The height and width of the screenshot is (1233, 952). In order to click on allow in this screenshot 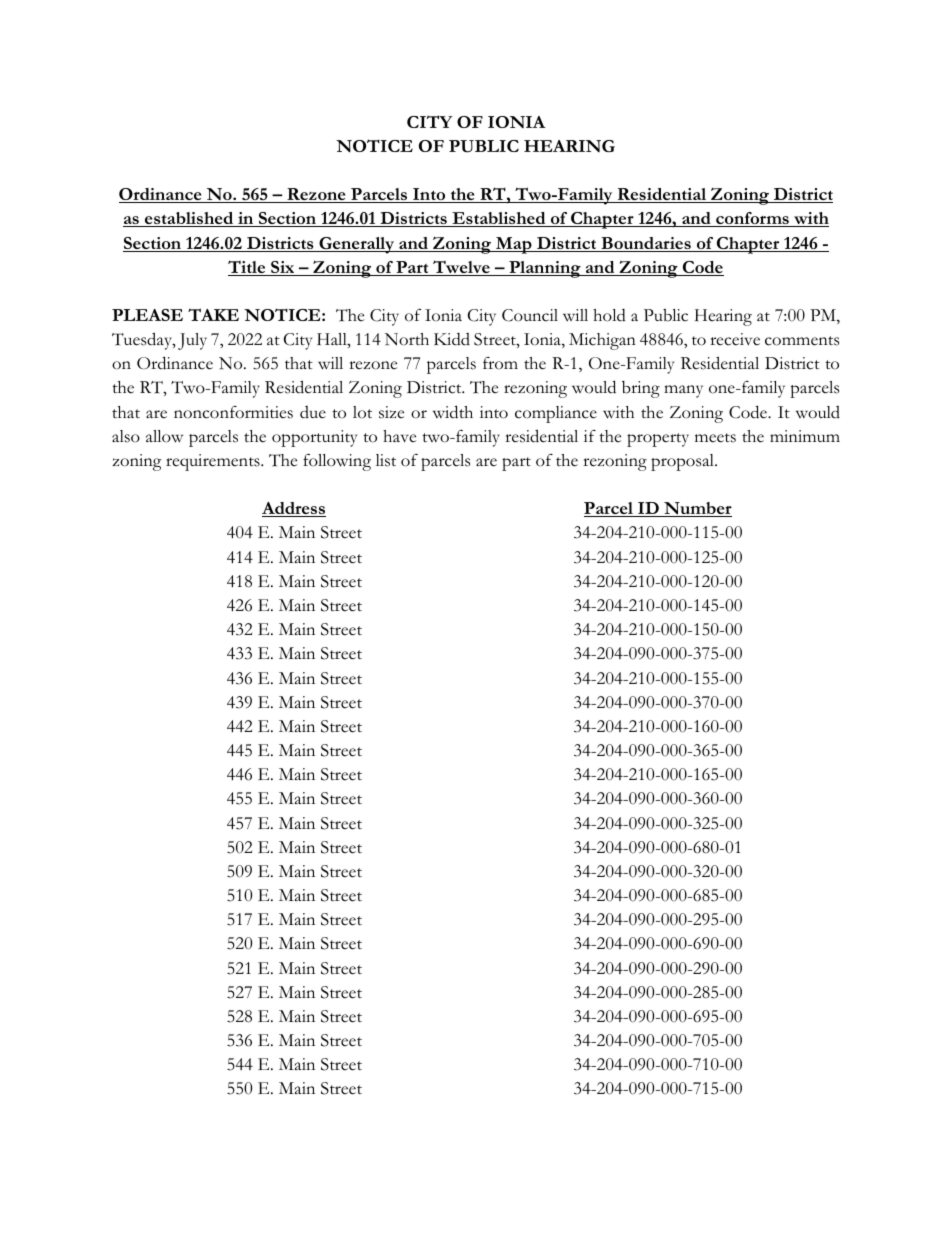, I will do `click(164, 436)`.
